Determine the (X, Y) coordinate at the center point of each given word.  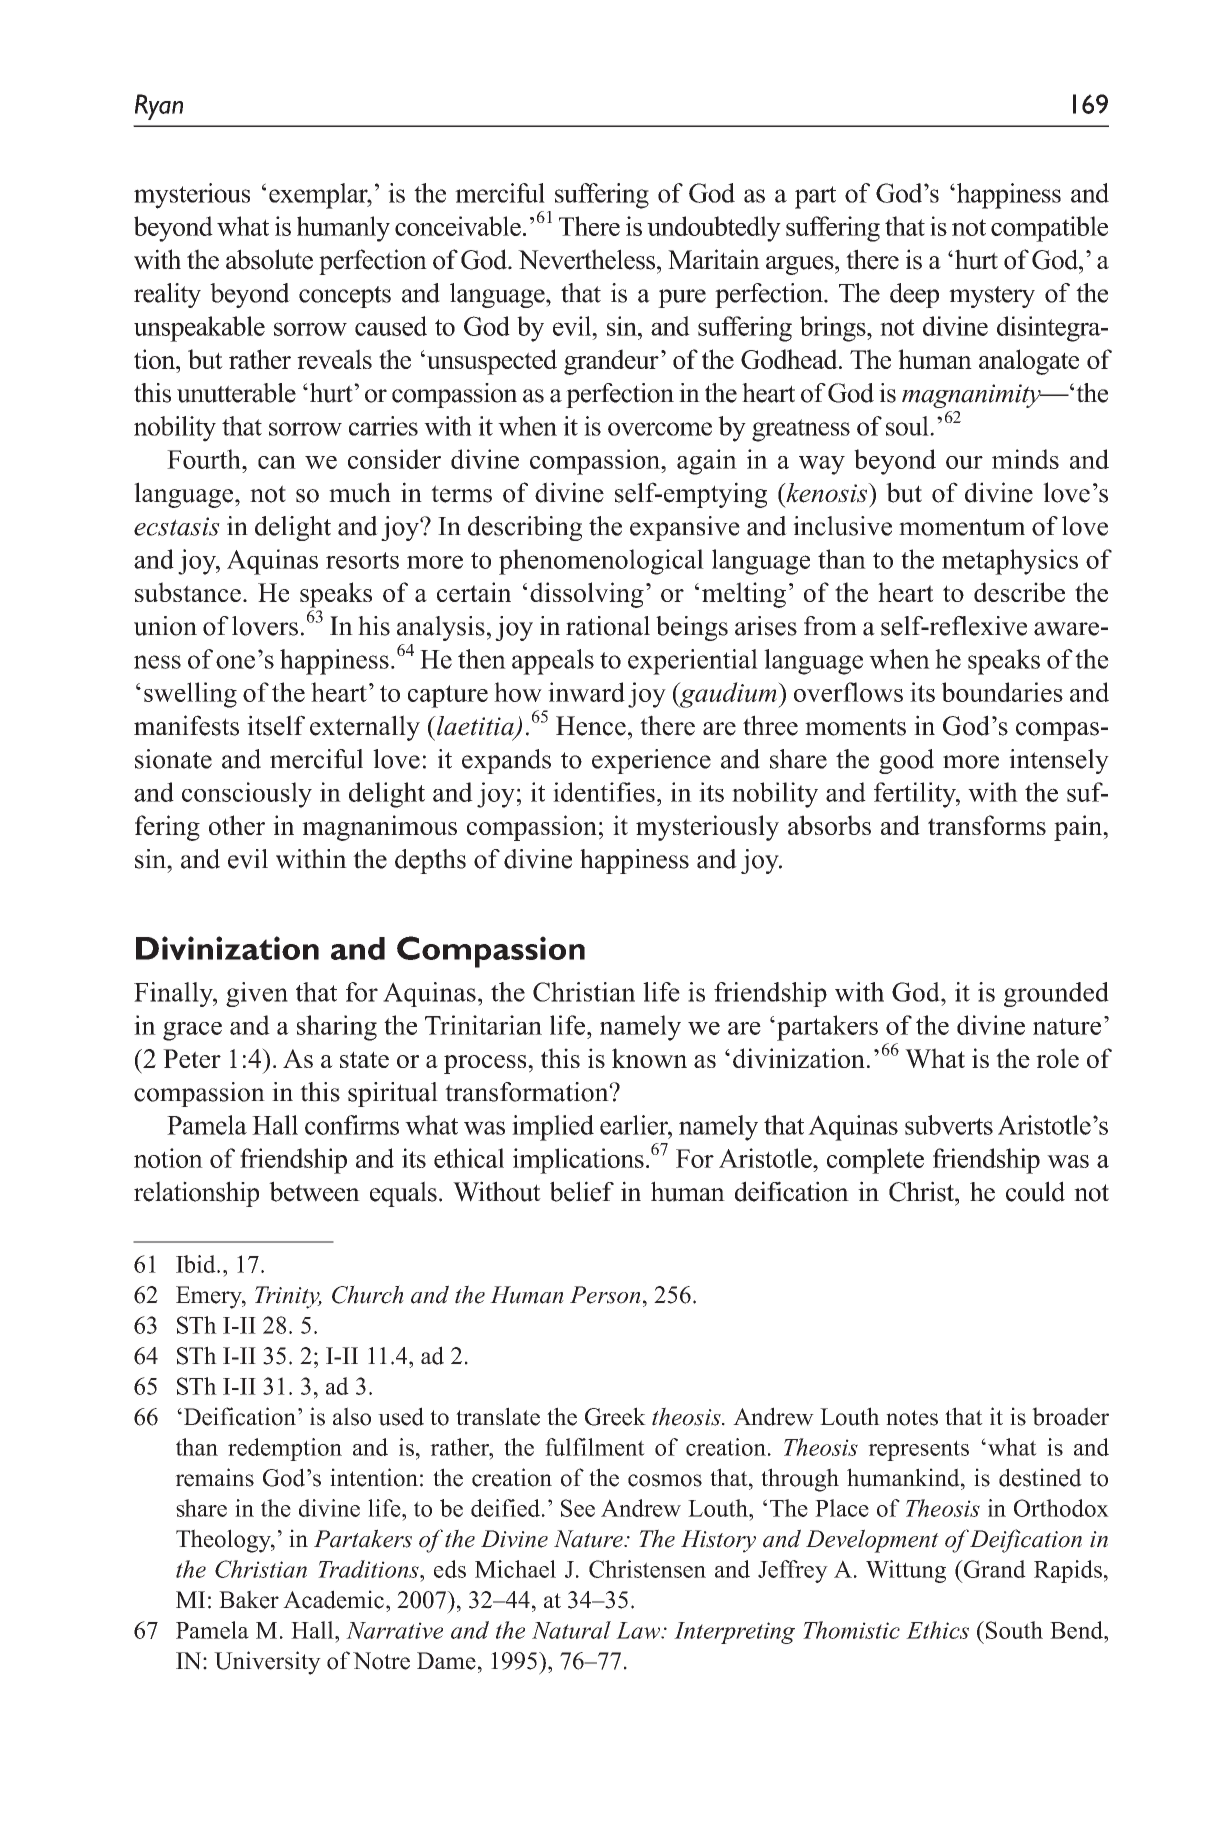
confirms (352, 1125)
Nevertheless (588, 259)
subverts (949, 1125)
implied (553, 1128)
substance (188, 592)
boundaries (1002, 692)
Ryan (159, 107)
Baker (249, 1599)
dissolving (587, 595)
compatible (1049, 229)
